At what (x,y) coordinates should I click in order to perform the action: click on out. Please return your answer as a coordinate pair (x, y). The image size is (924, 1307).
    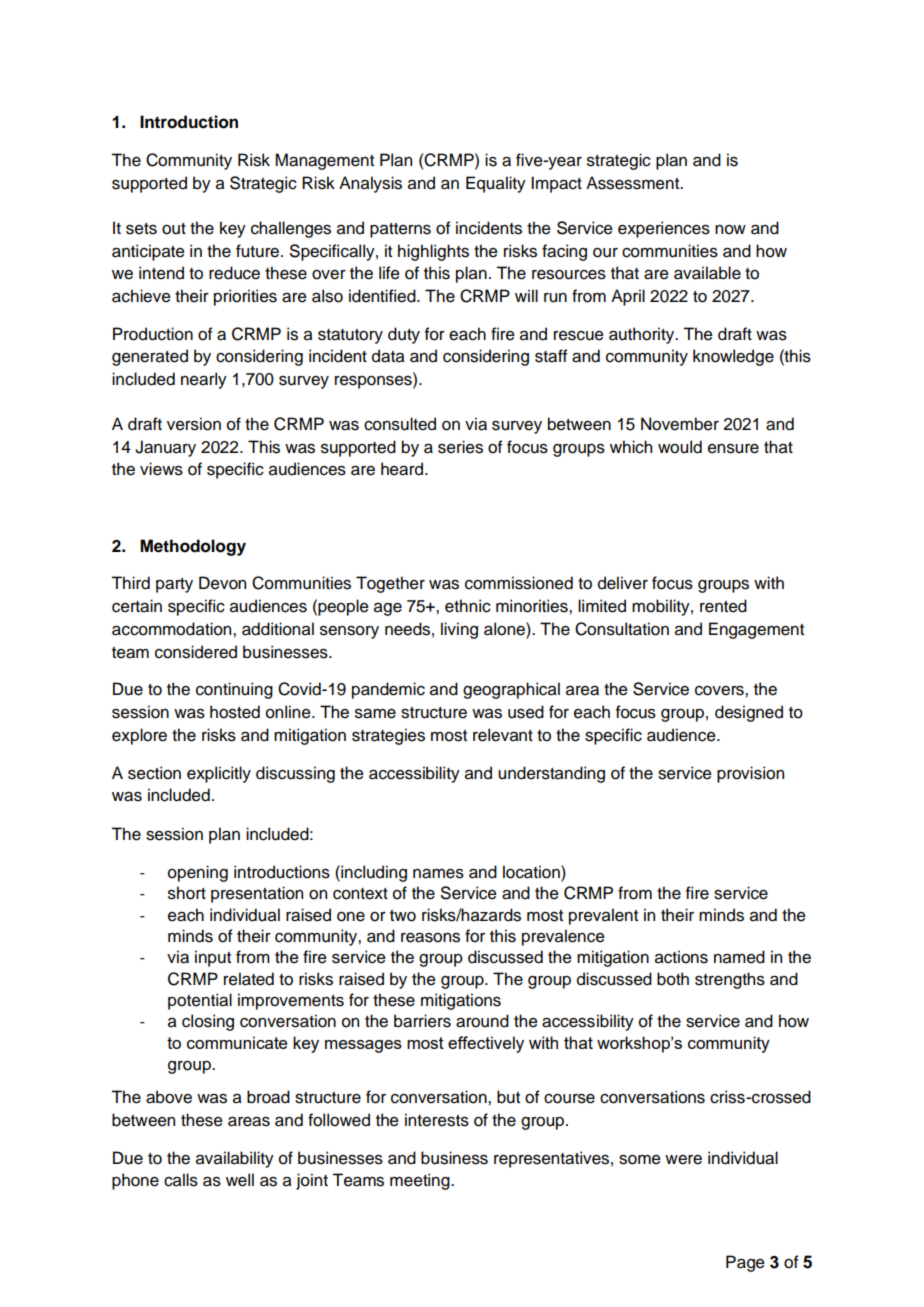
    Looking at the image, I should click on (174, 229).
